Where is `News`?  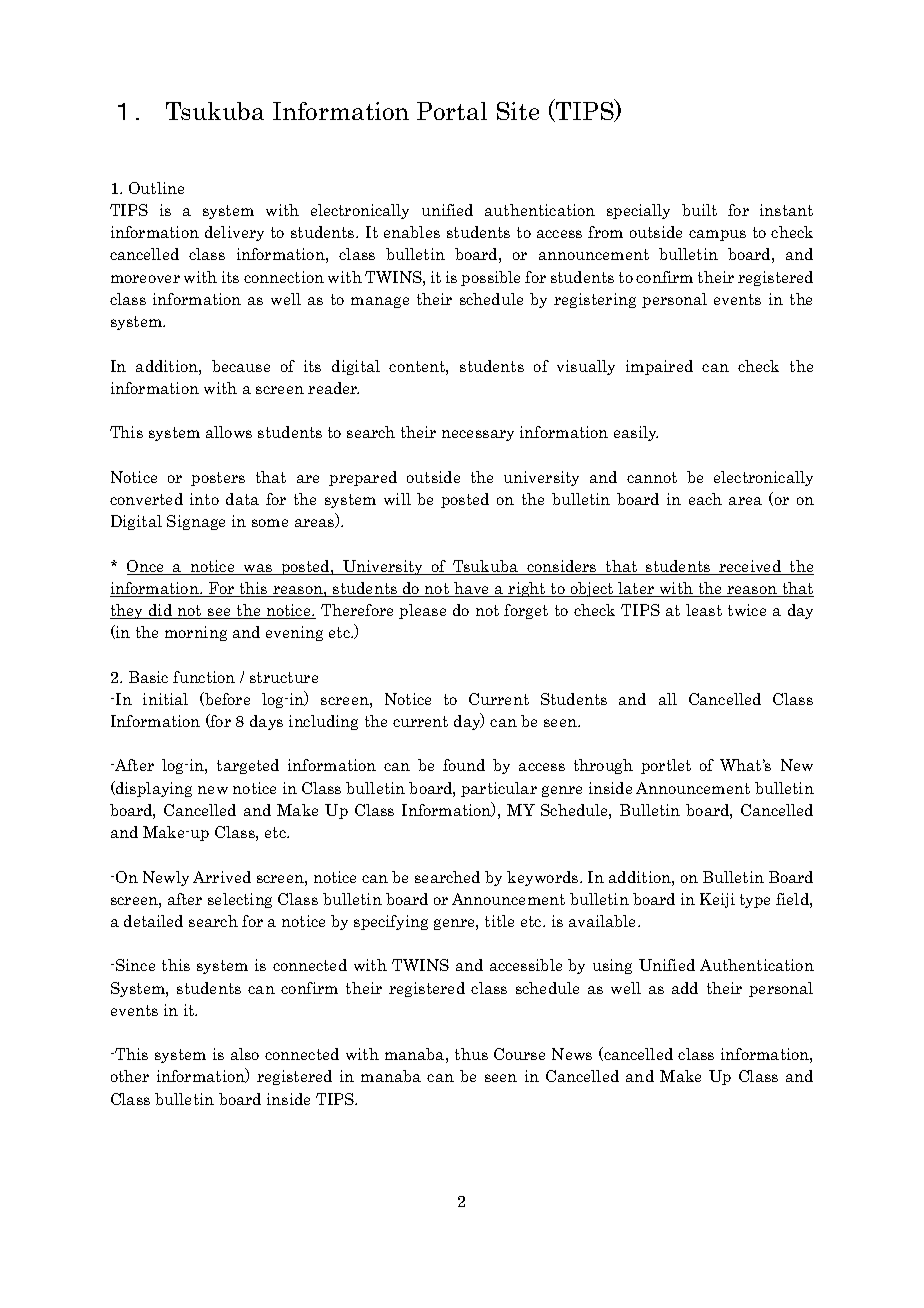 News is located at coordinates (572, 1054).
